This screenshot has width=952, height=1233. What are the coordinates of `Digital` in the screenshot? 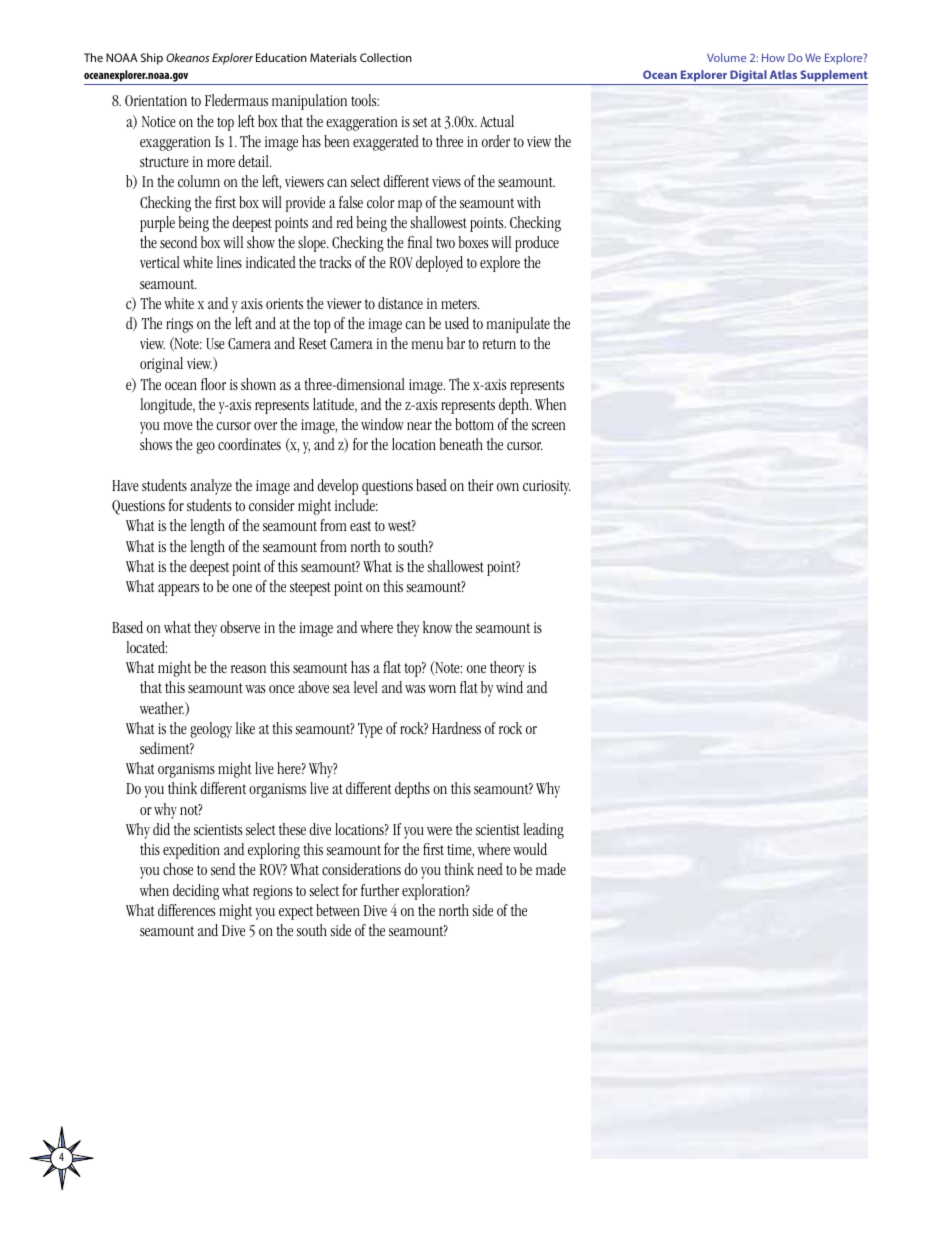 It's located at (748, 76).
